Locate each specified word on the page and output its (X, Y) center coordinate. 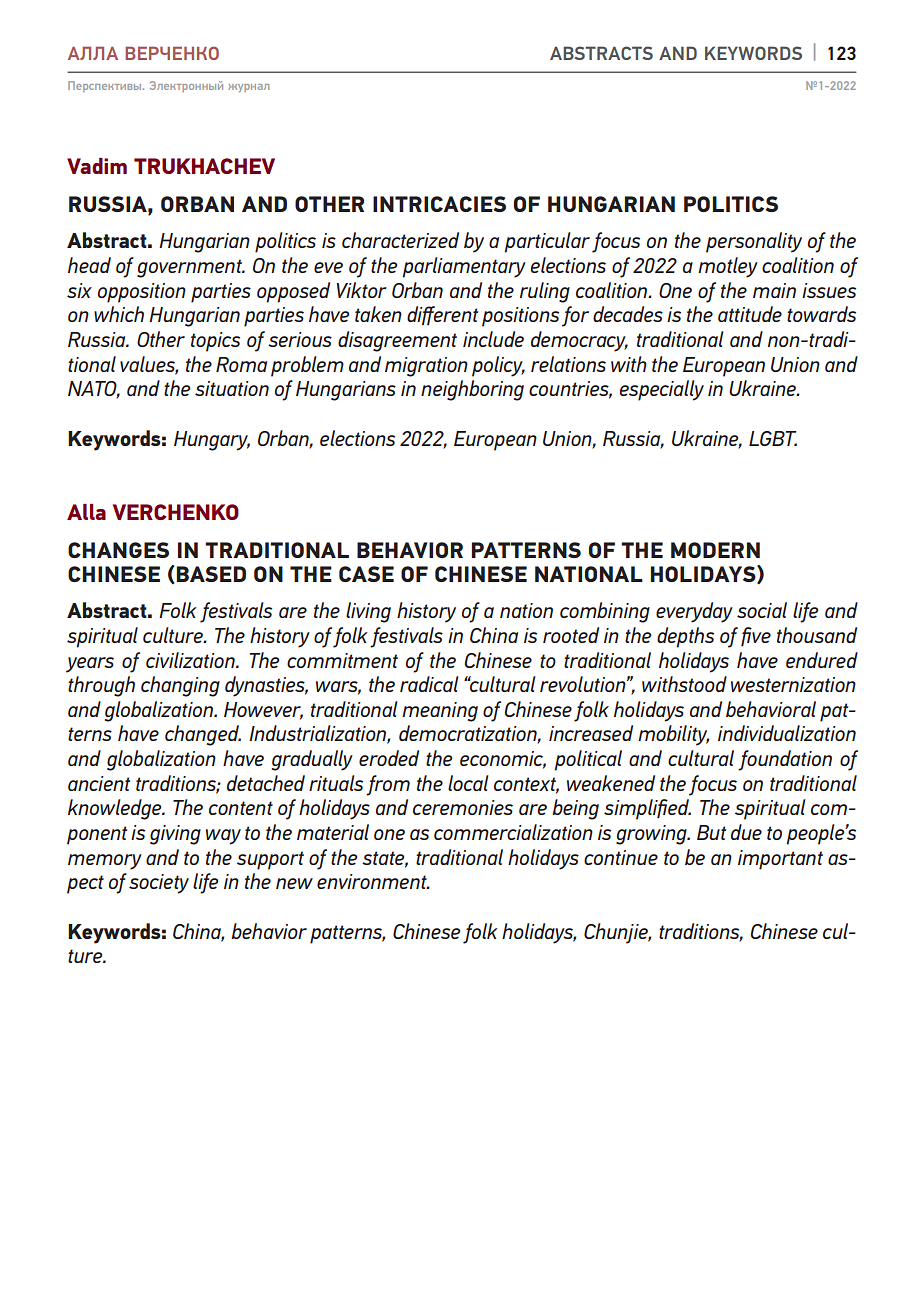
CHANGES (118, 550)
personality (754, 242)
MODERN (715, 550)
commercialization (513, 832)
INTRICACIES (439, 204)
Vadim (97, 166)
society (159, 884)
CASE (366, 574)
